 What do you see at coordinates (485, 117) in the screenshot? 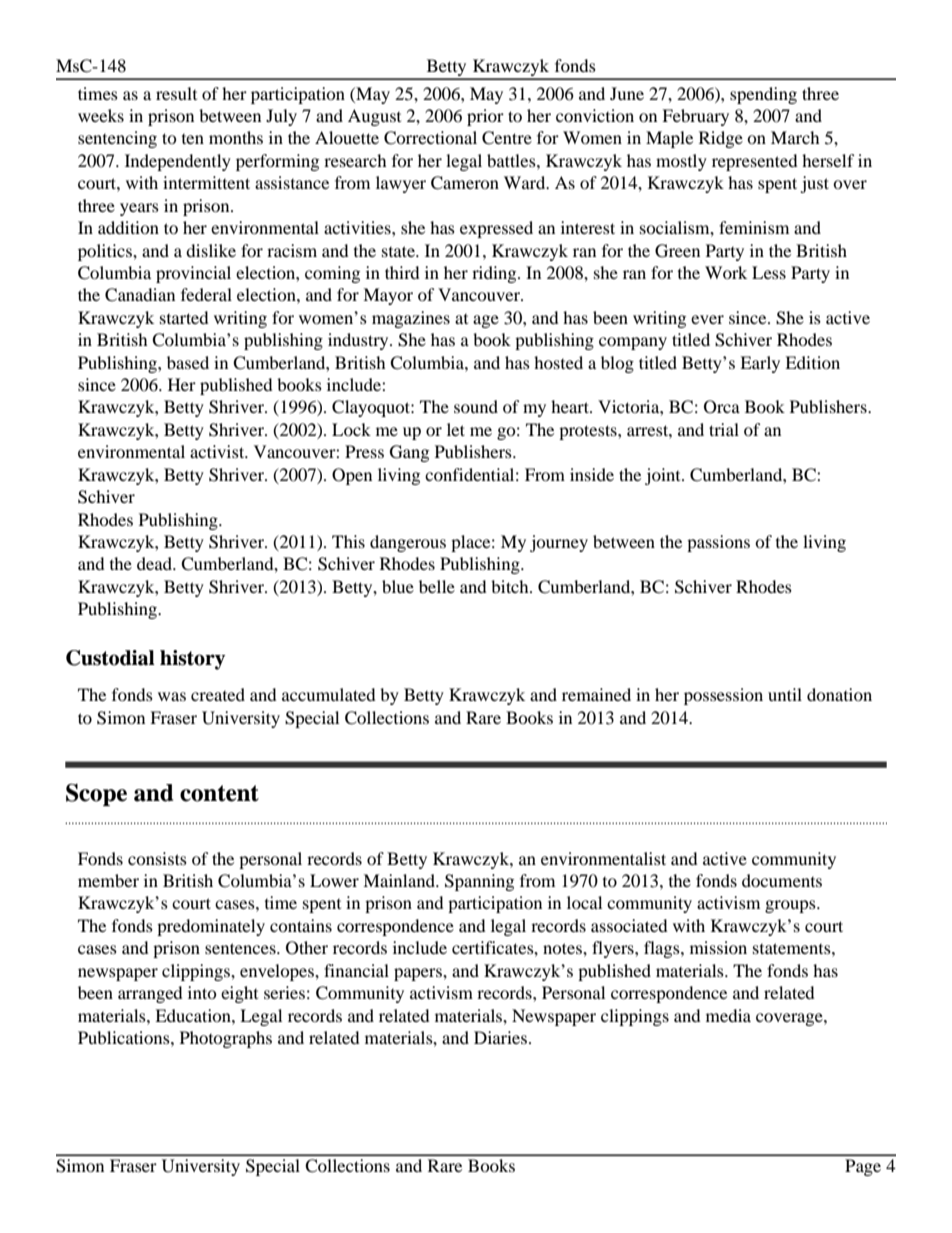
I see `prior` at bounding box center [485, 117].
